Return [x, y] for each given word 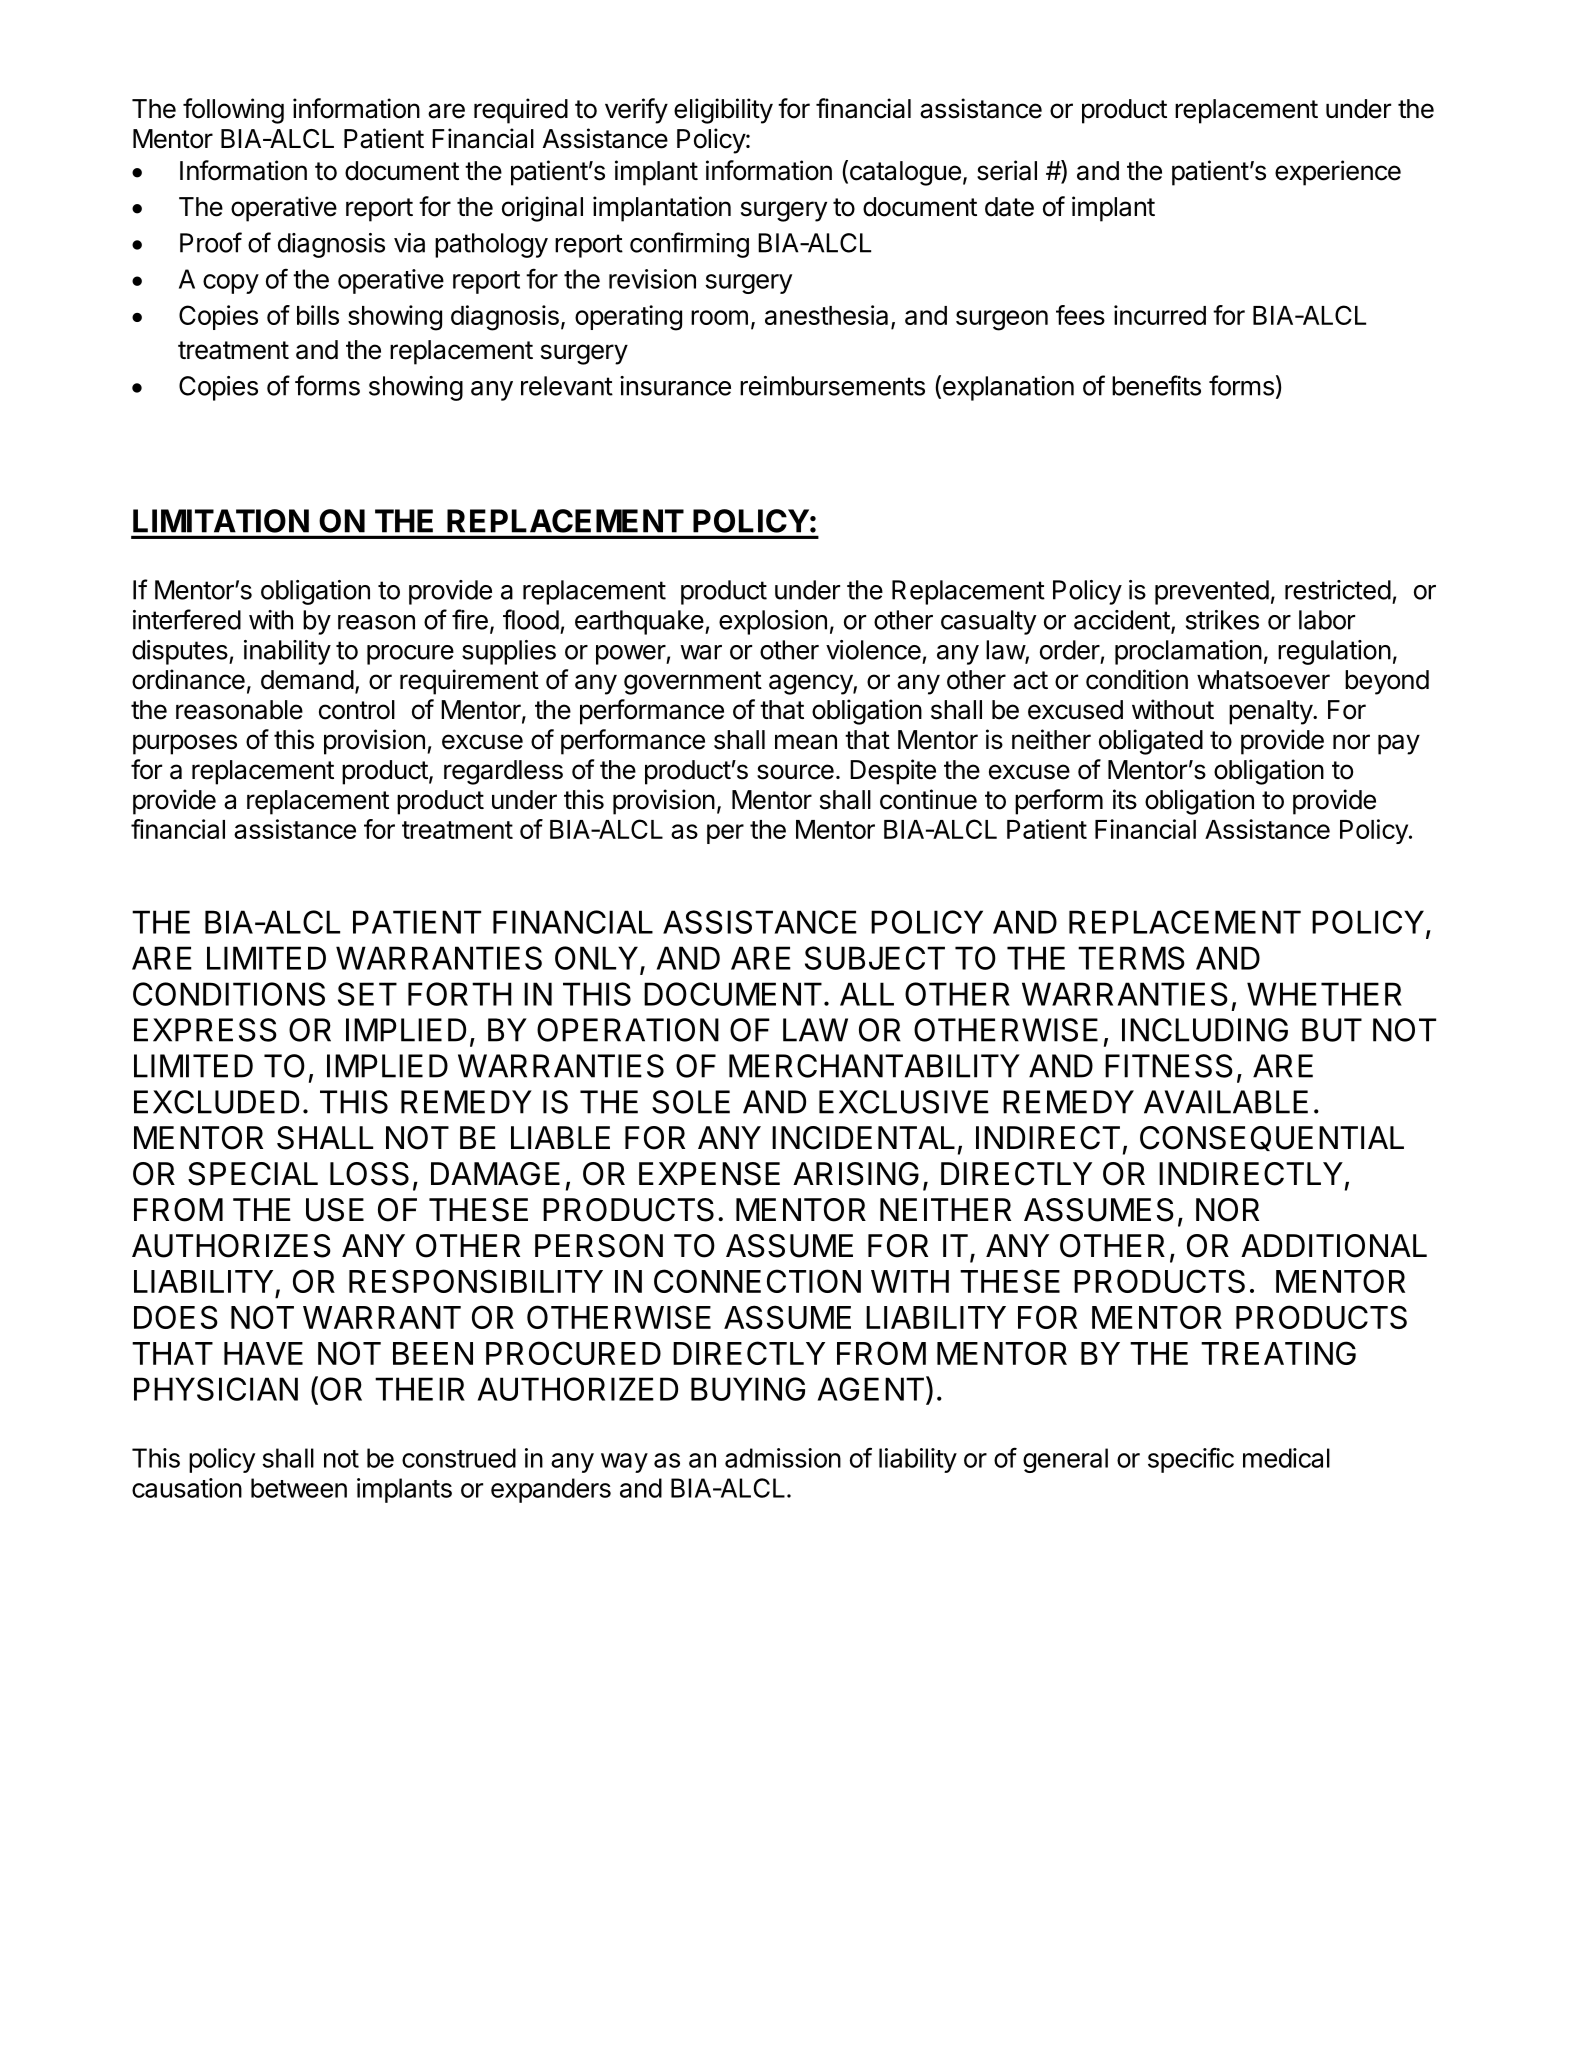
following [233, 111]
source [795, 772]
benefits [1156, 385]
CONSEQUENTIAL [1272, 1138]
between [299, 1488]
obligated [1151, 742]
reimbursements [832, 386]
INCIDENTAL [863, 1138]
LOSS [369, 1174]
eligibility [723, 111]
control [357, 710]
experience [1338, 173]
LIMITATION [221, 521]
